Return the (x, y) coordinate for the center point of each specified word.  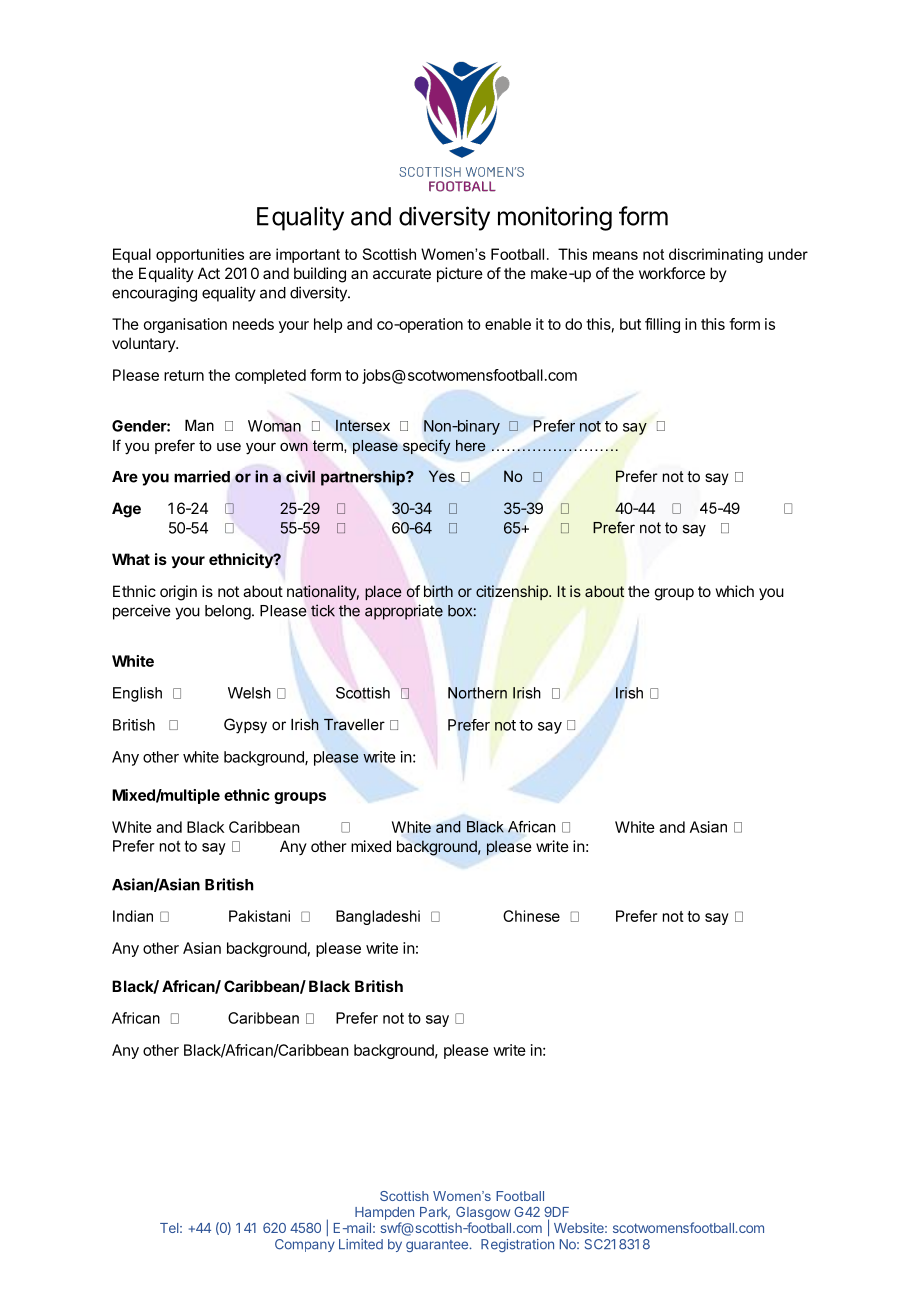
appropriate (404, 612)
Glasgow (483, 1213)
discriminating (716, 255)
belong (229, 612)
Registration (517, 1245)
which (734, 591)
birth (438, 591)
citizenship (513, 592)
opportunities (200, 255)
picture (460, 274)
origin (178, 593)
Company (305, 1245)
